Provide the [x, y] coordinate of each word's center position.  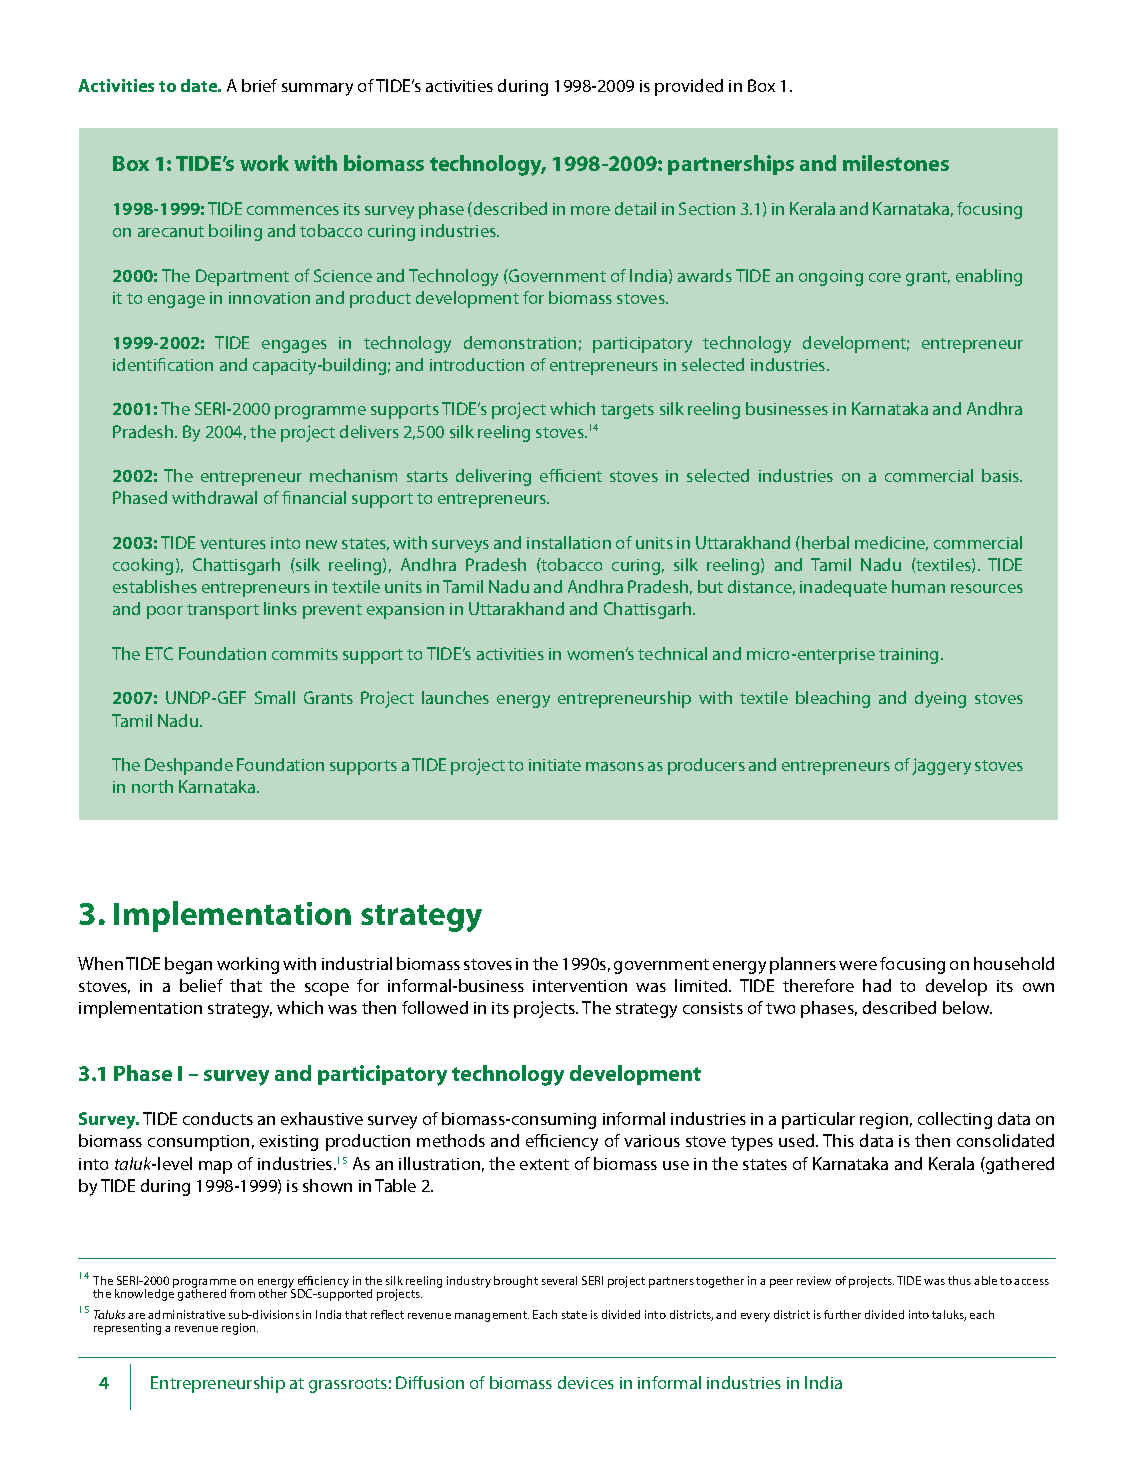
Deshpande [189, 766]
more [590, 210]
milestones [896, 163]
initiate [555, 765]
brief [259, 85]
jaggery [941, 766]
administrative [186, 1314]
